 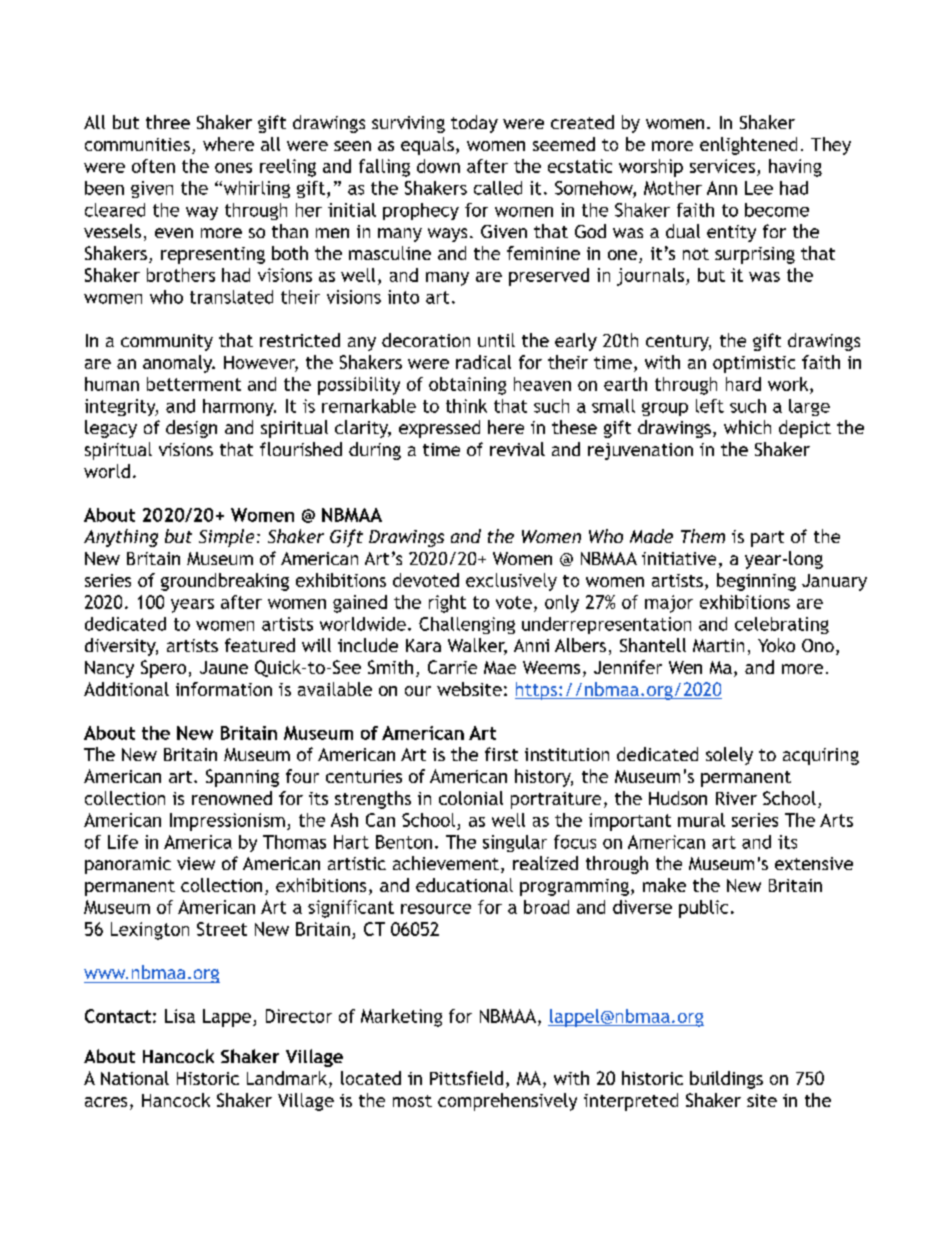 What do you see at coordinates (517, 449) in the image?
I see `revival` at bounding box center [517, 449].
